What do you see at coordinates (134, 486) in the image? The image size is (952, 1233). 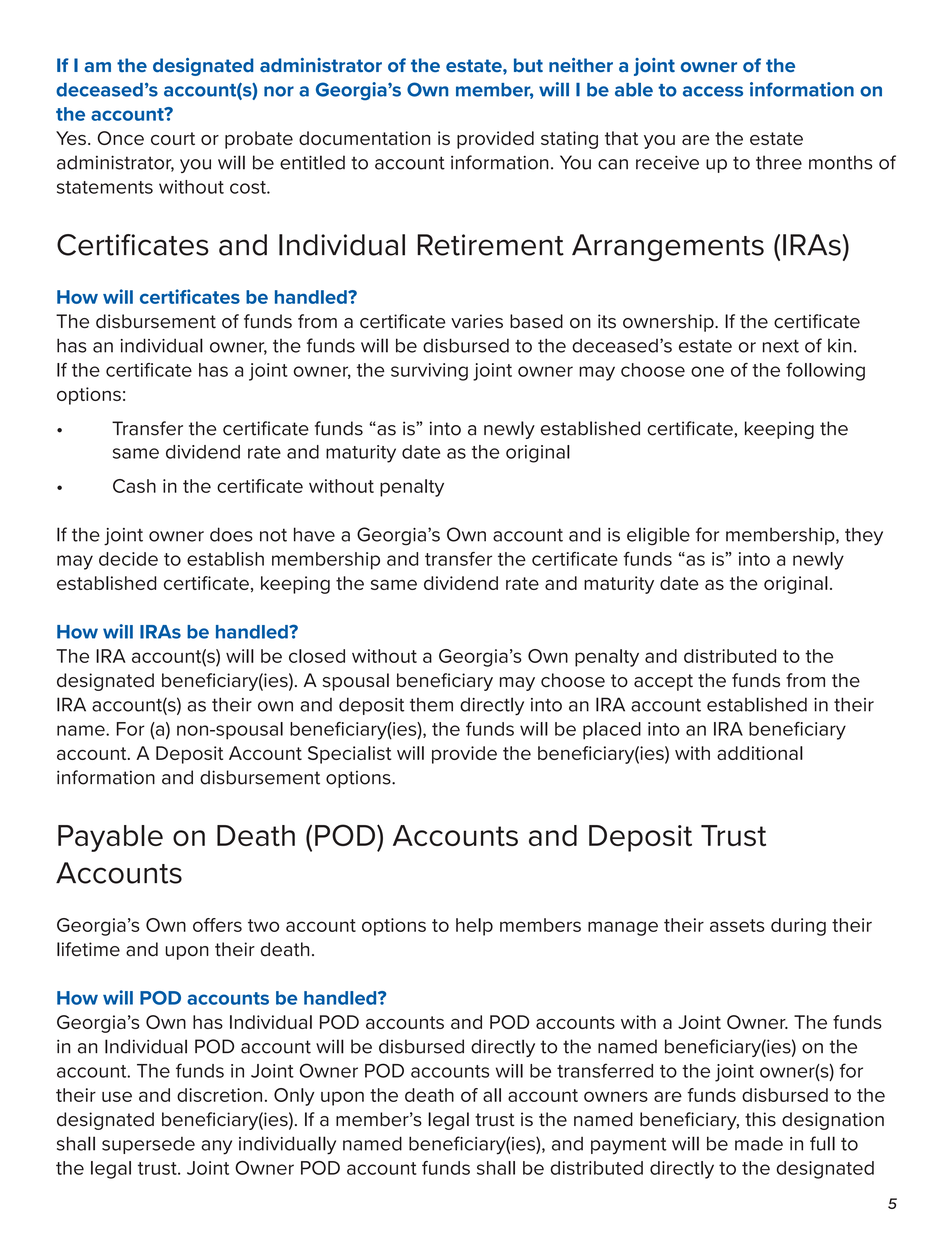 I see `Cash` at bounding box center [134, 486].
